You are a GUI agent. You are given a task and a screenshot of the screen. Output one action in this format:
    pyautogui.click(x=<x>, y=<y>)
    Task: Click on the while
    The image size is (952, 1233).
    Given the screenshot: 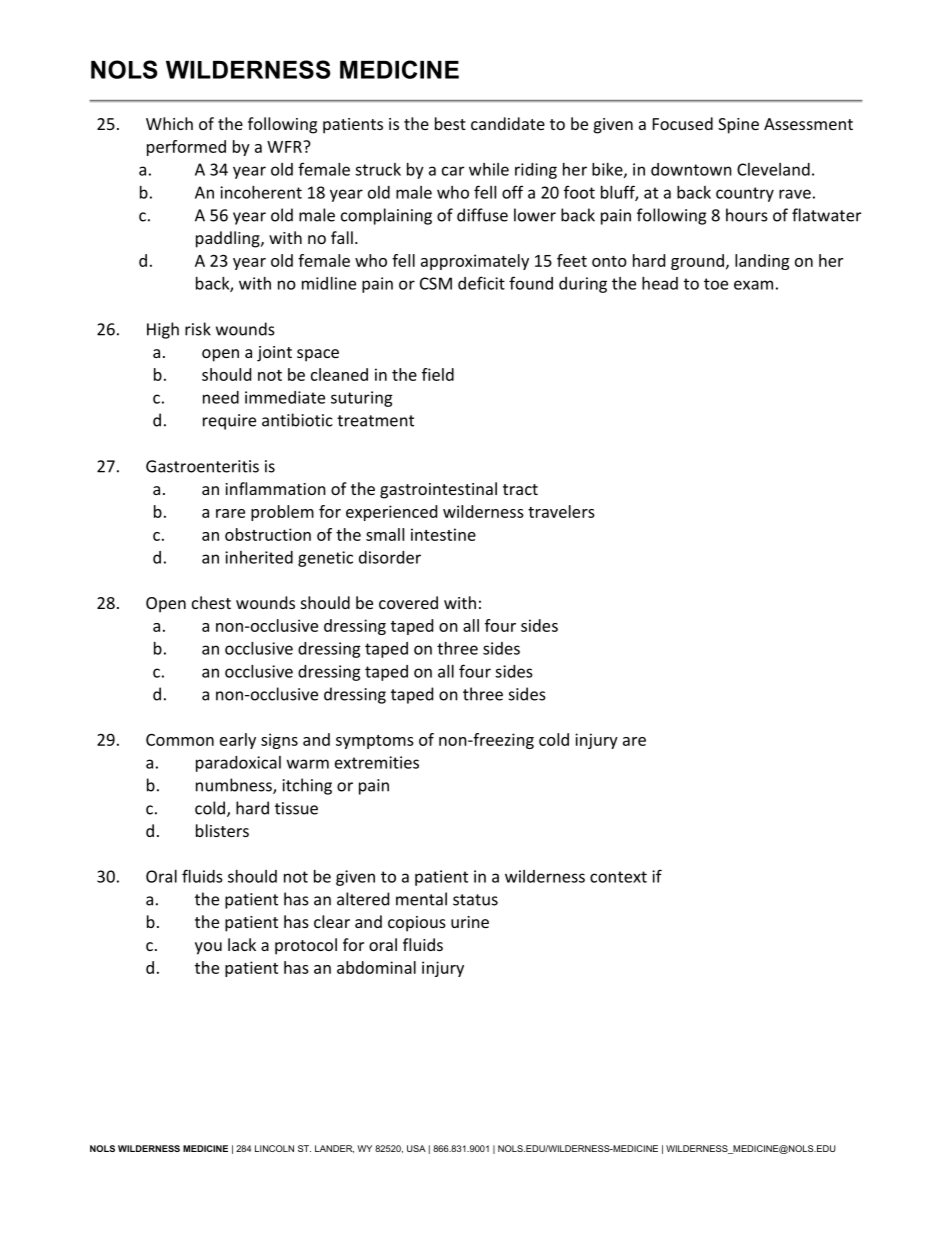 What is the action you would take?
    pyautogui.click(x=489, y=169)
